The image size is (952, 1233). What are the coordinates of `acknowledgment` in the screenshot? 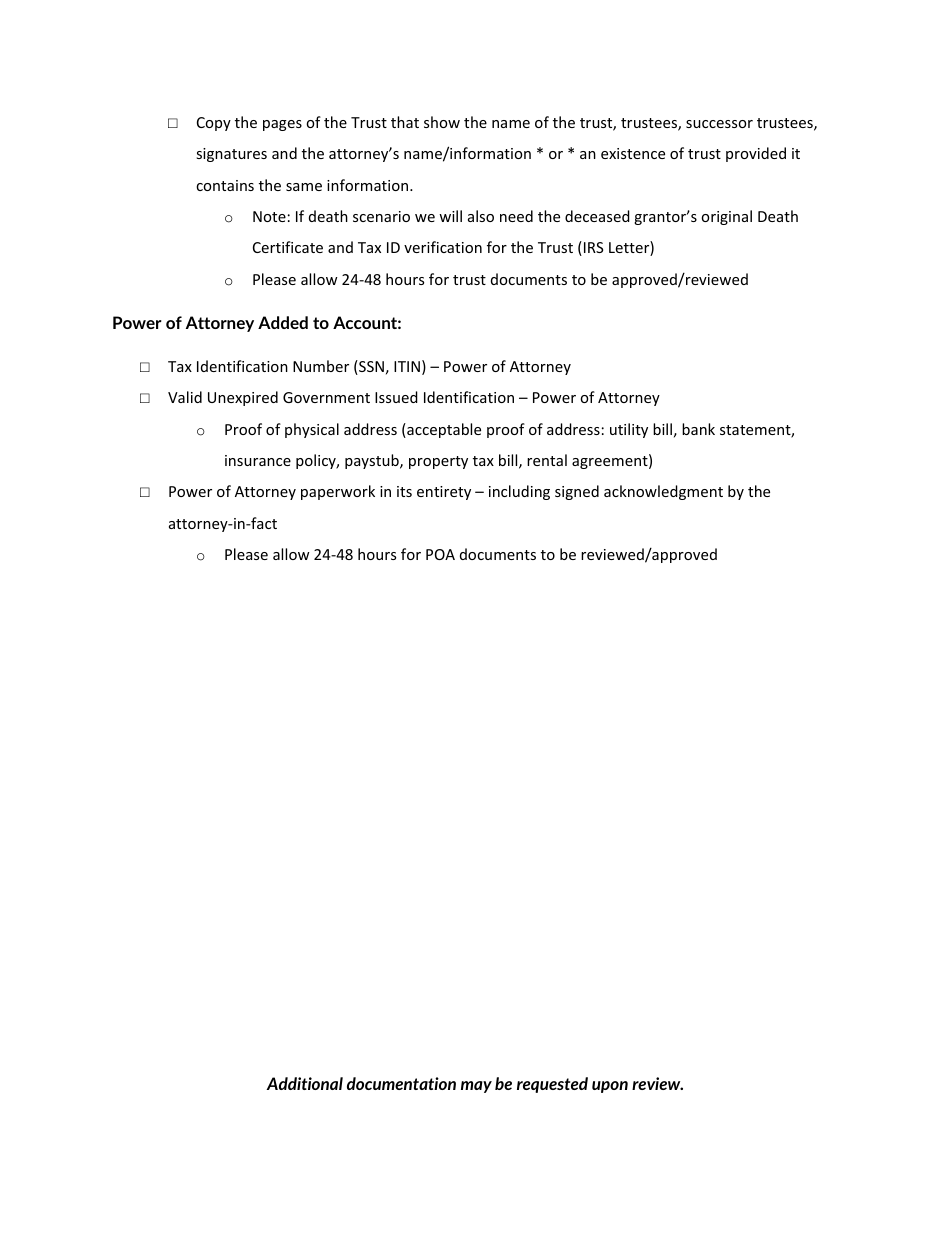 It's located at (663, 492).
